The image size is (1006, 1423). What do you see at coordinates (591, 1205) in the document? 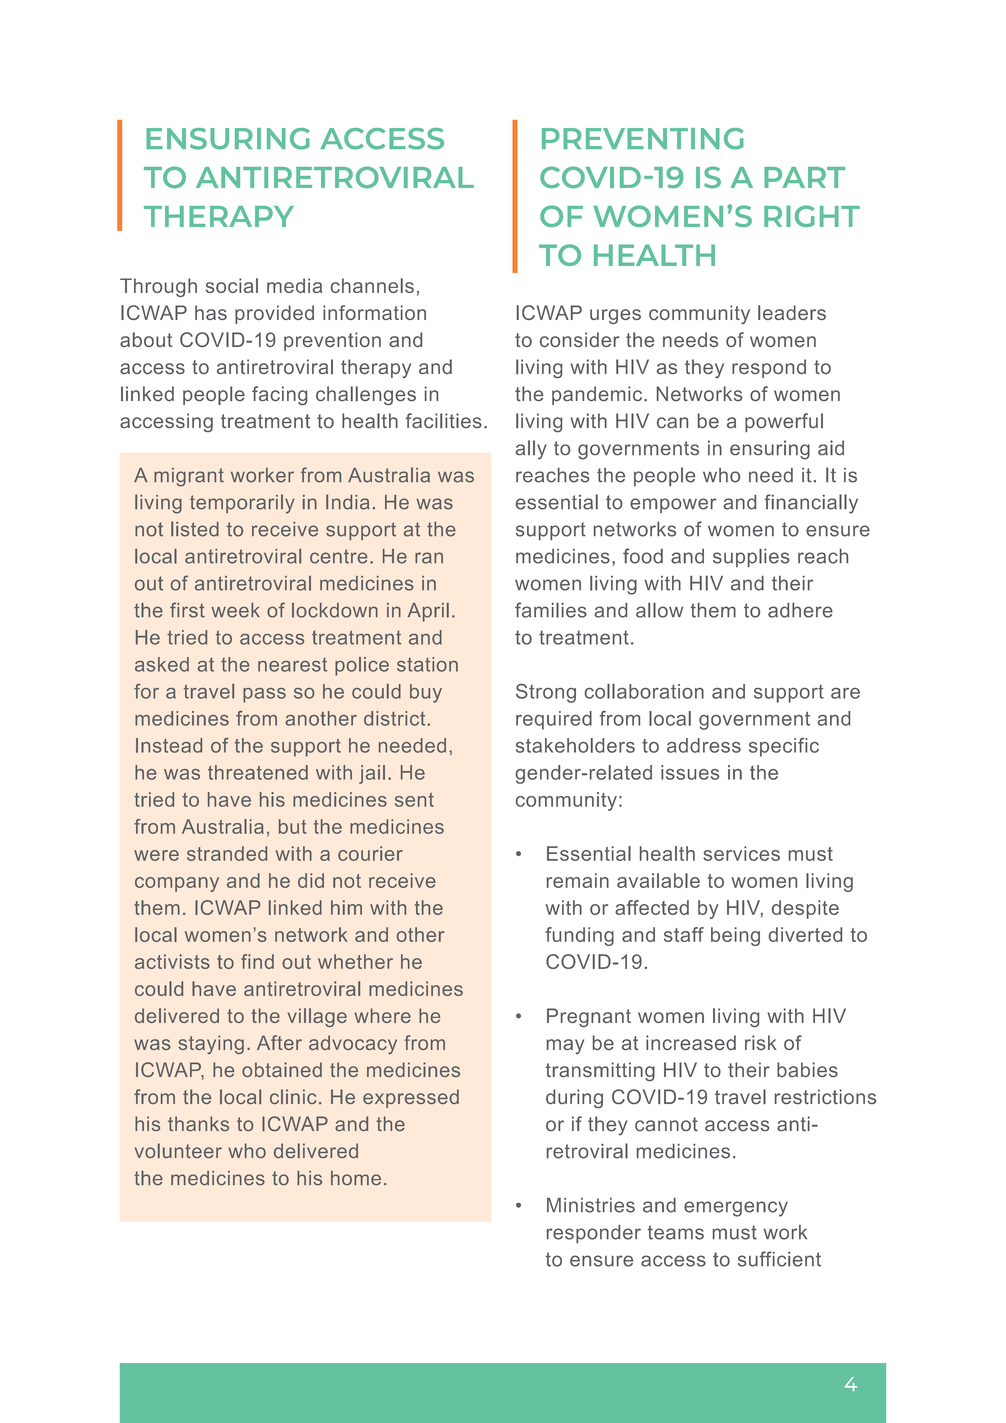
I see `Ministries` at bounding box center [591, 1205].
